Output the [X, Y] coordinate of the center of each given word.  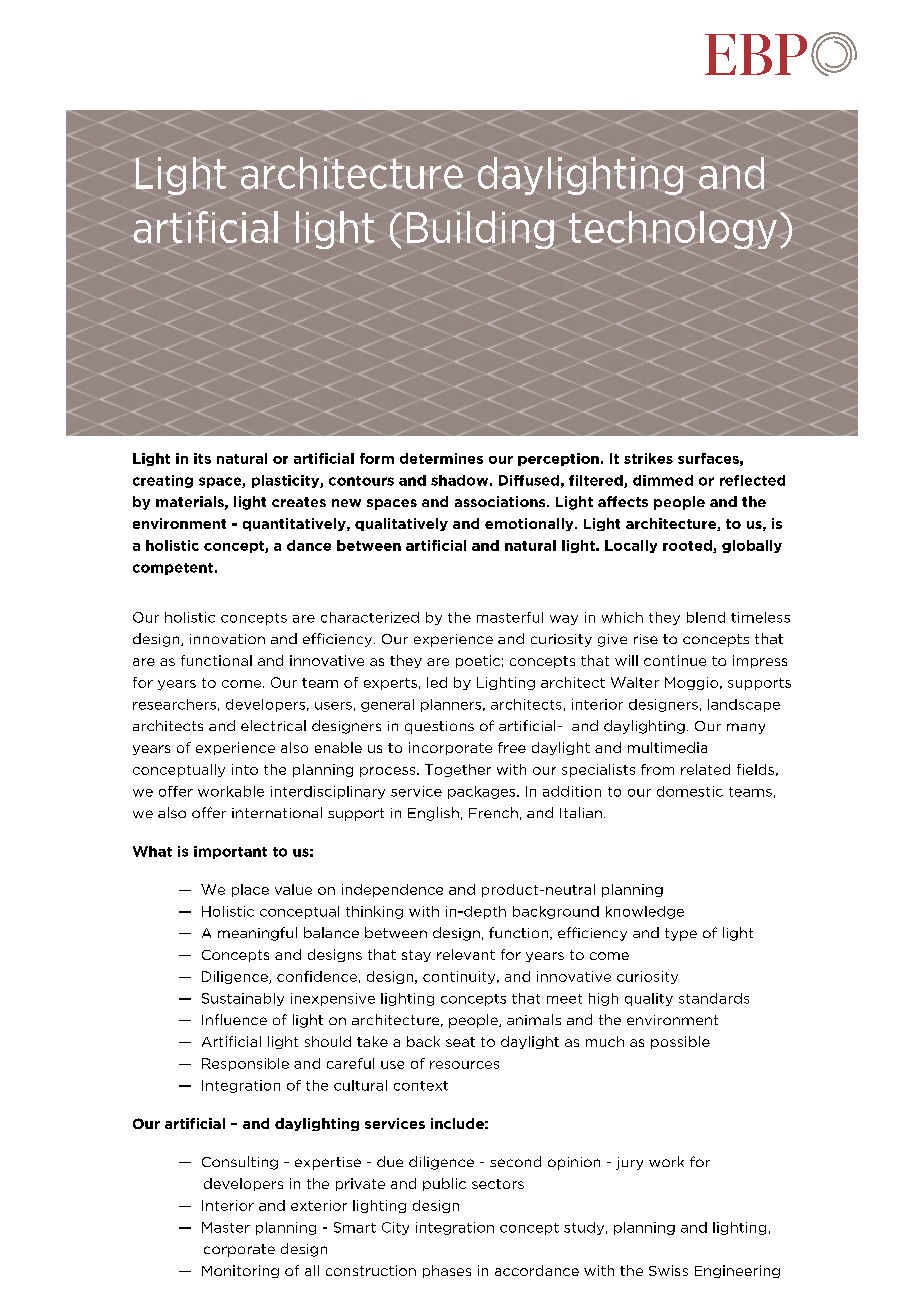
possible [680, 1042]
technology [674, 230]
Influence [234, 1019]
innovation [227, 639]
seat [460, 1042]
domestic [690, 791]
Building [481, 229]
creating [163, 481]
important [230, 852]
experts [390, 684]
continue [675, 660]
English [433, 814]
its [202, 458]
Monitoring [240, 1271]
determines [441, 458]
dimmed [663, 480]
